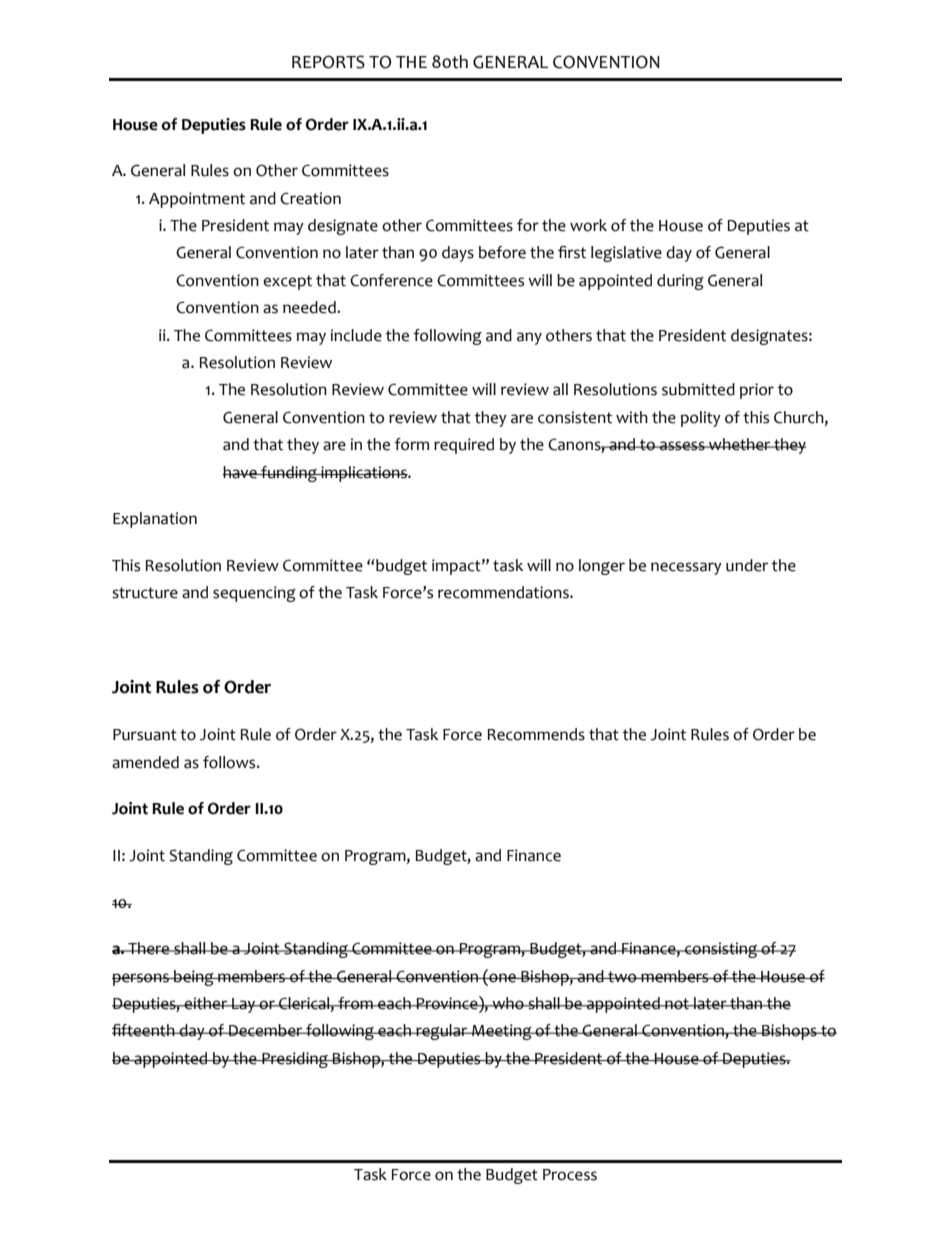 The image size is (952, 1233). What do you see at coordinates (536, 734) in the screenshot?
I see `Recommends` at bounding box center [536, 734].
